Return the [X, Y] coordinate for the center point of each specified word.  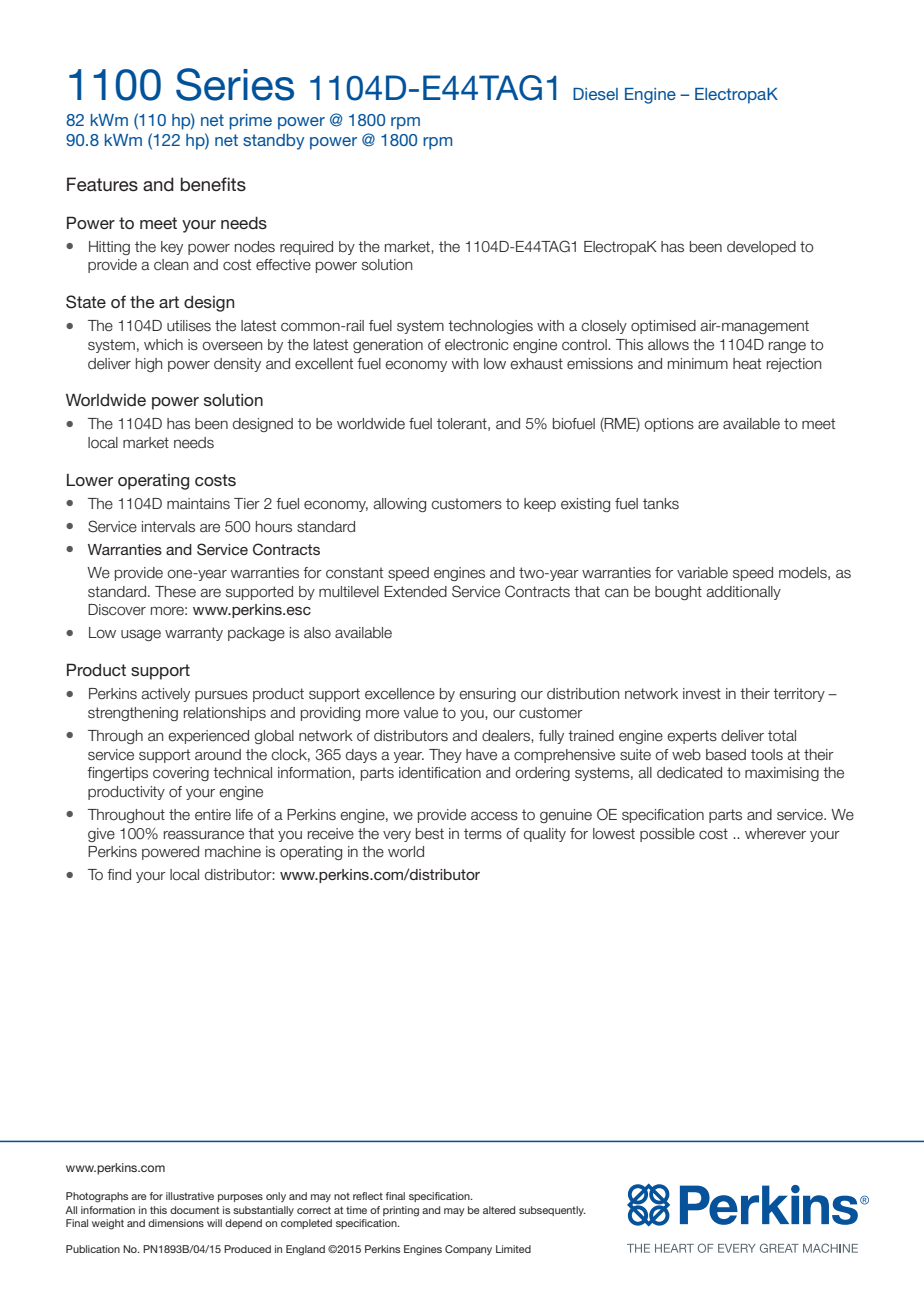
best [430, 834]
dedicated [689, 773]
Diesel [595, 94]
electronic [477, 345]
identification [440, 773]
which [163, 344]
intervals [168, 527]
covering [181, 774]
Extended [415, 592]
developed [761, 248]
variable [702, 573]
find [119, 874]
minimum [698, 364]
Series [235, 84]
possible [667, 835]
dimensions [176, 1223]
